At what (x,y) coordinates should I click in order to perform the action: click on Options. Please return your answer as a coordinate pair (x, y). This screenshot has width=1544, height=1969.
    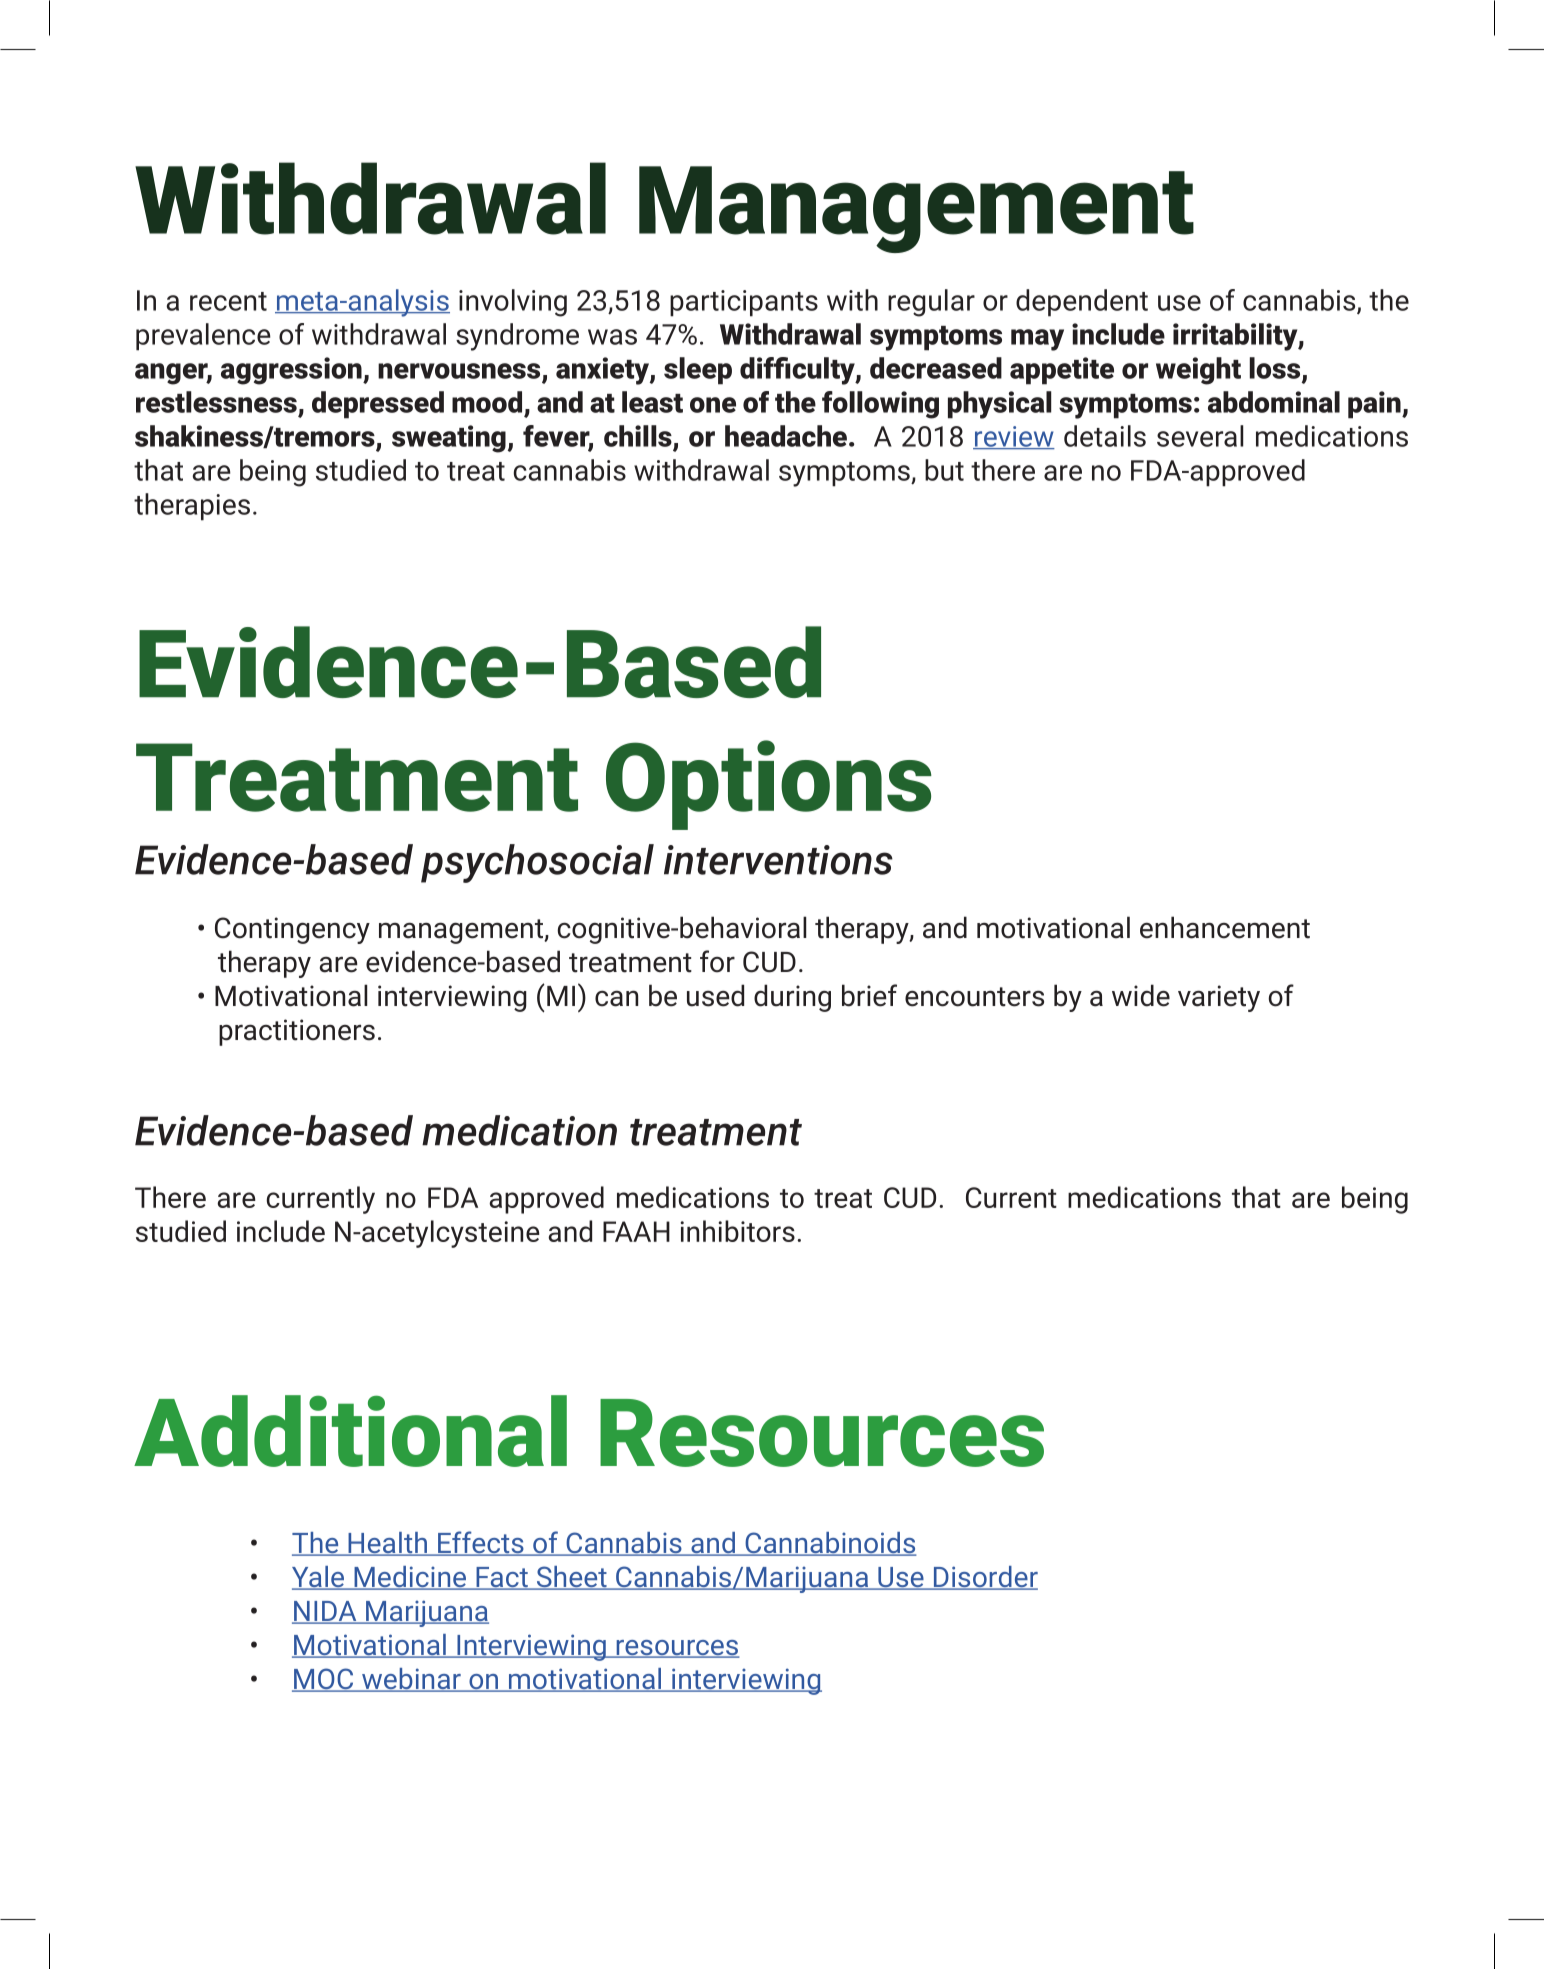
    Looking at the image, I should click on (769, 785).
